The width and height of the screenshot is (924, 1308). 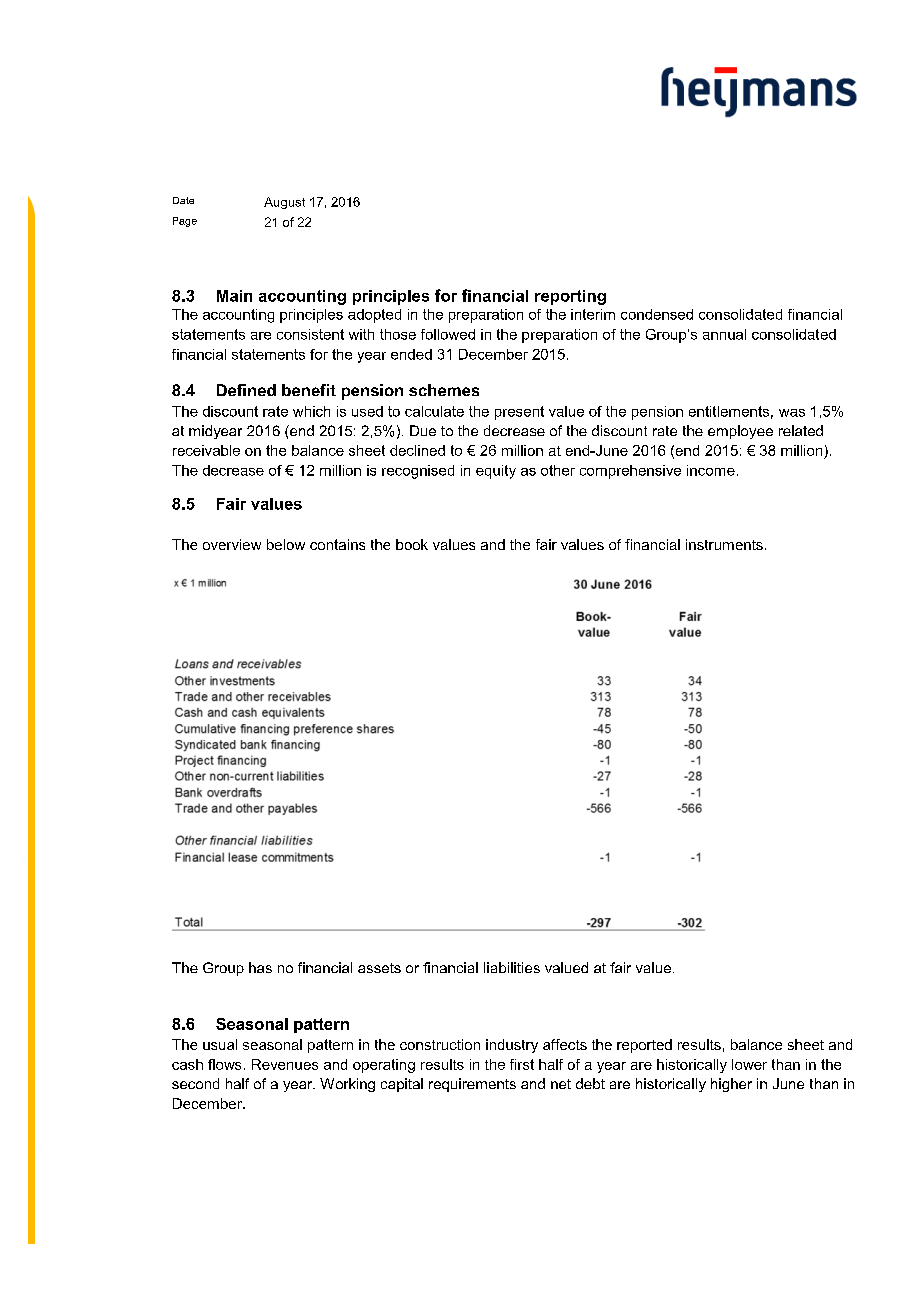 I want to click on August, so click(x=284, y=203).
